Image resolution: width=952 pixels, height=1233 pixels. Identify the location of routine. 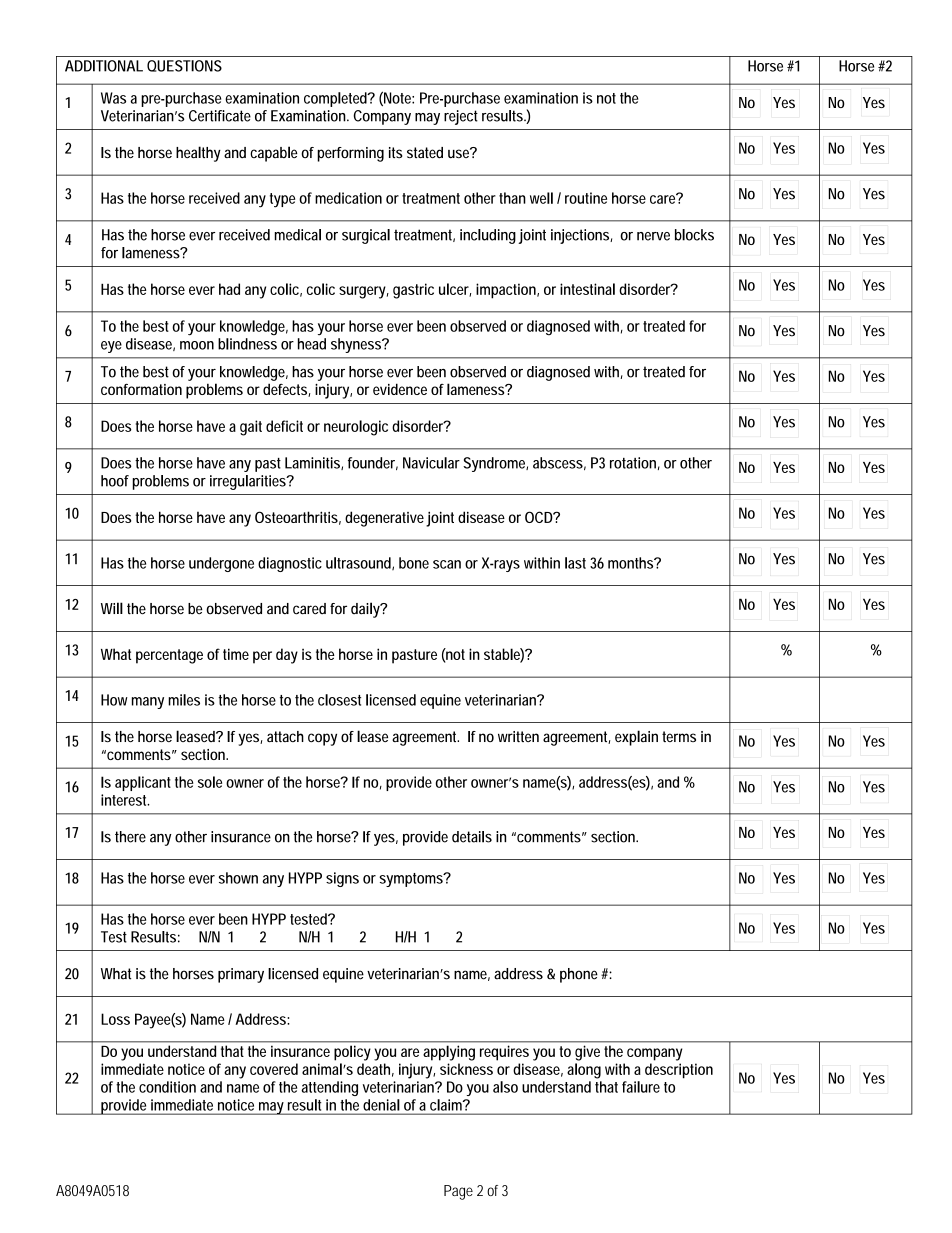
(586, 198).
